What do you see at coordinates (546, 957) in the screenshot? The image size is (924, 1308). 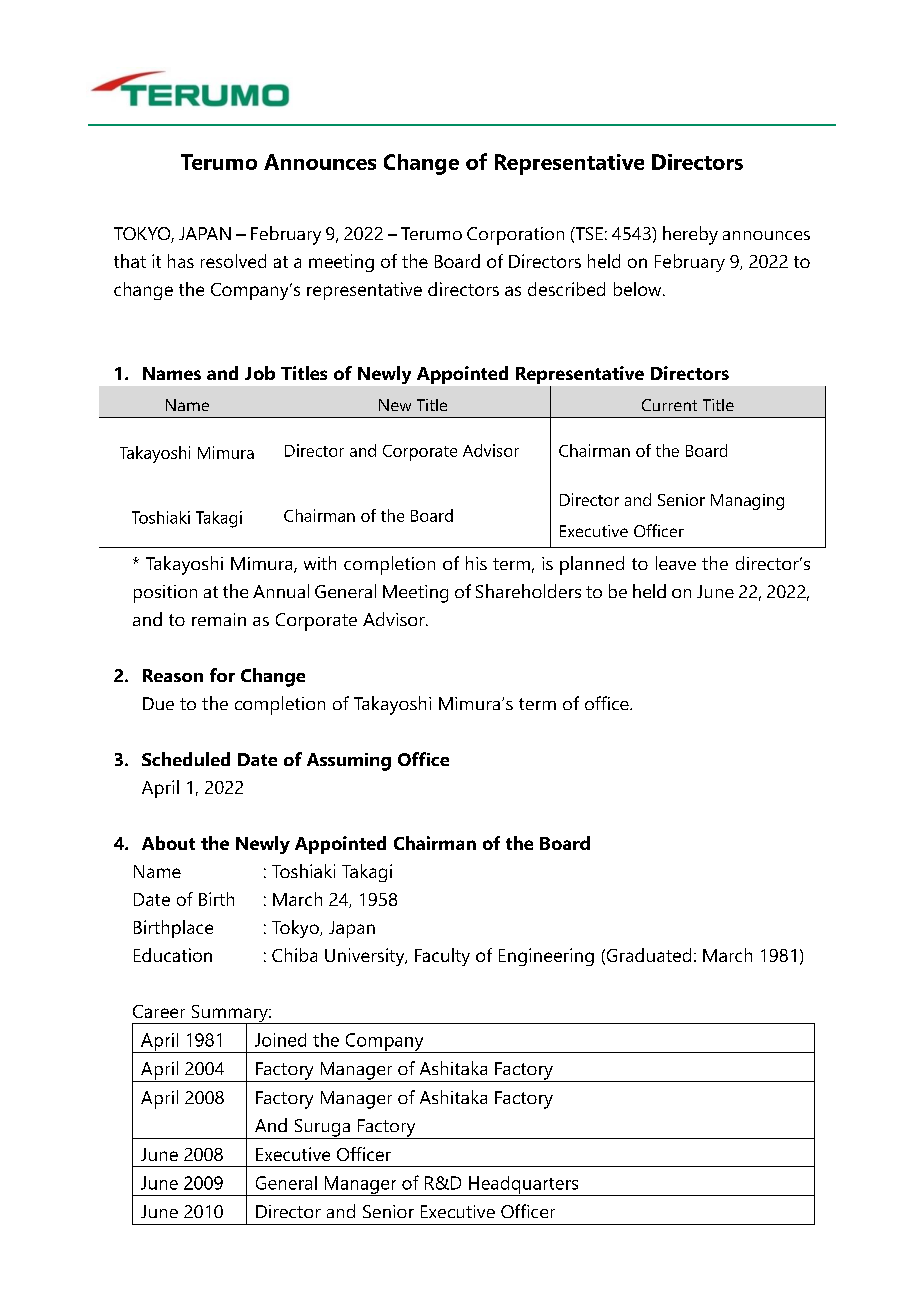 I see `Engineering` at bounding box center [546, 957].
